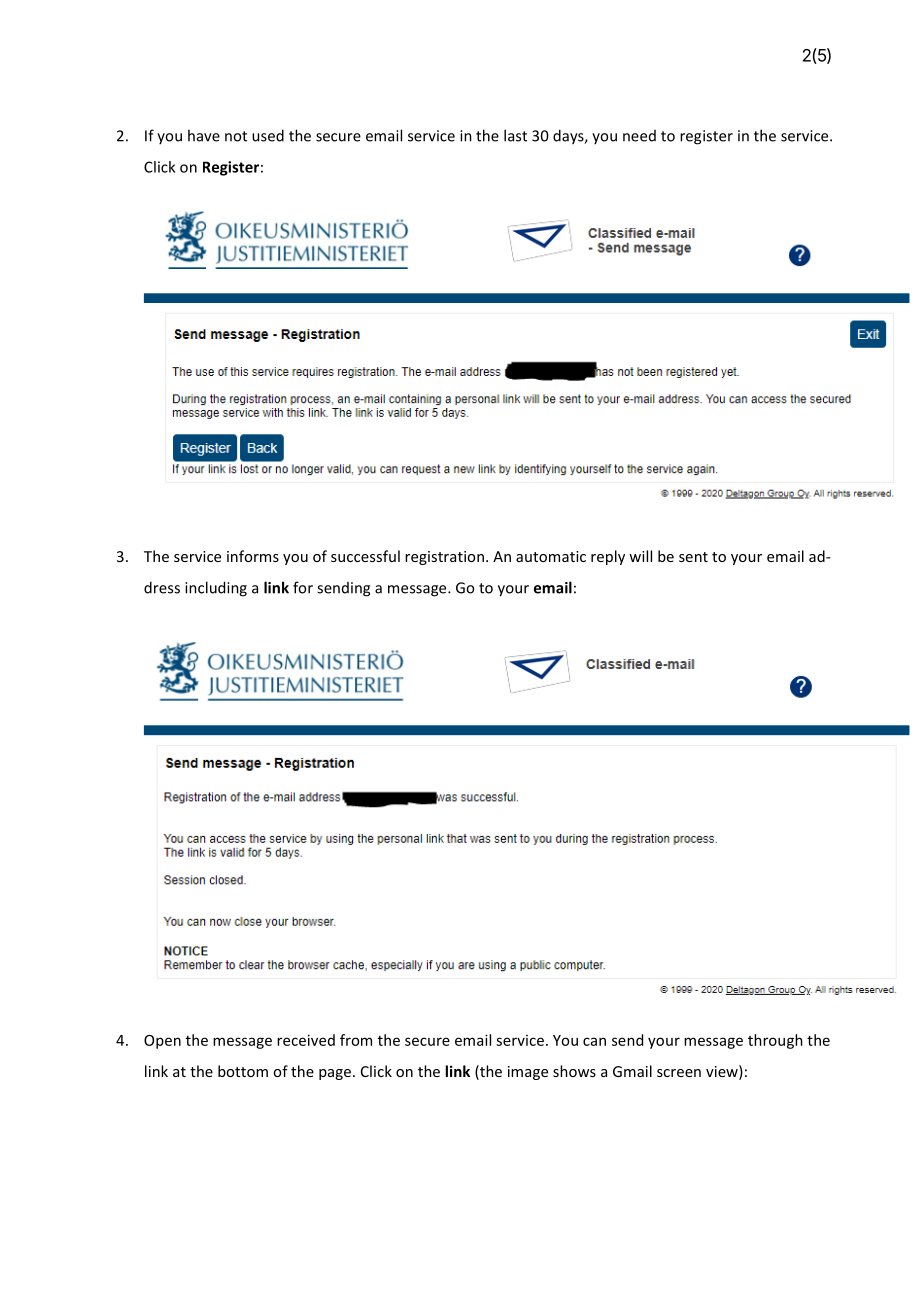 The image size is (924, 1308). I want to click on screen, so click(679, 1073).
